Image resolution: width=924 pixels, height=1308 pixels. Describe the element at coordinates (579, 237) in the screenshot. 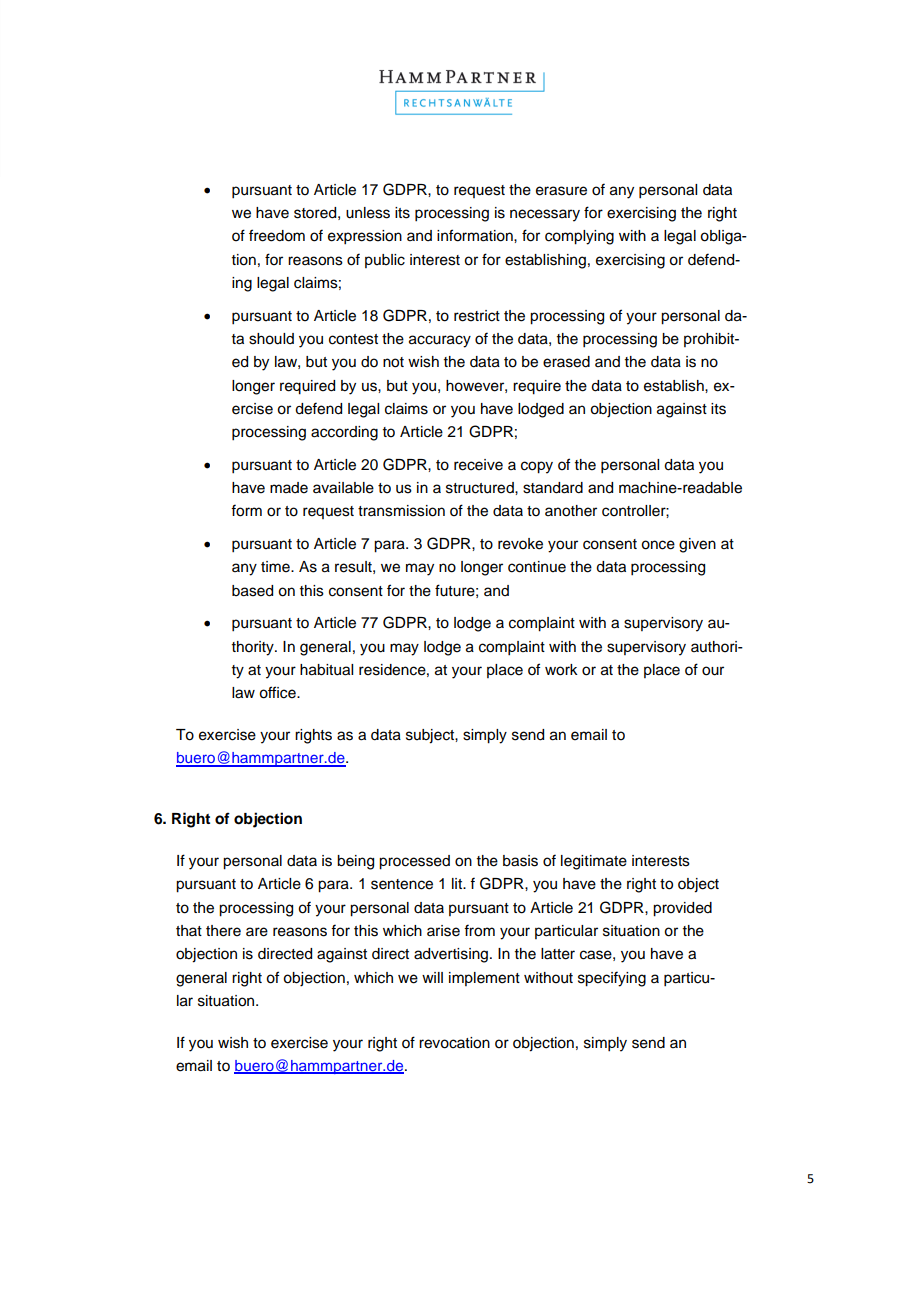

I see `complying` at that location.
